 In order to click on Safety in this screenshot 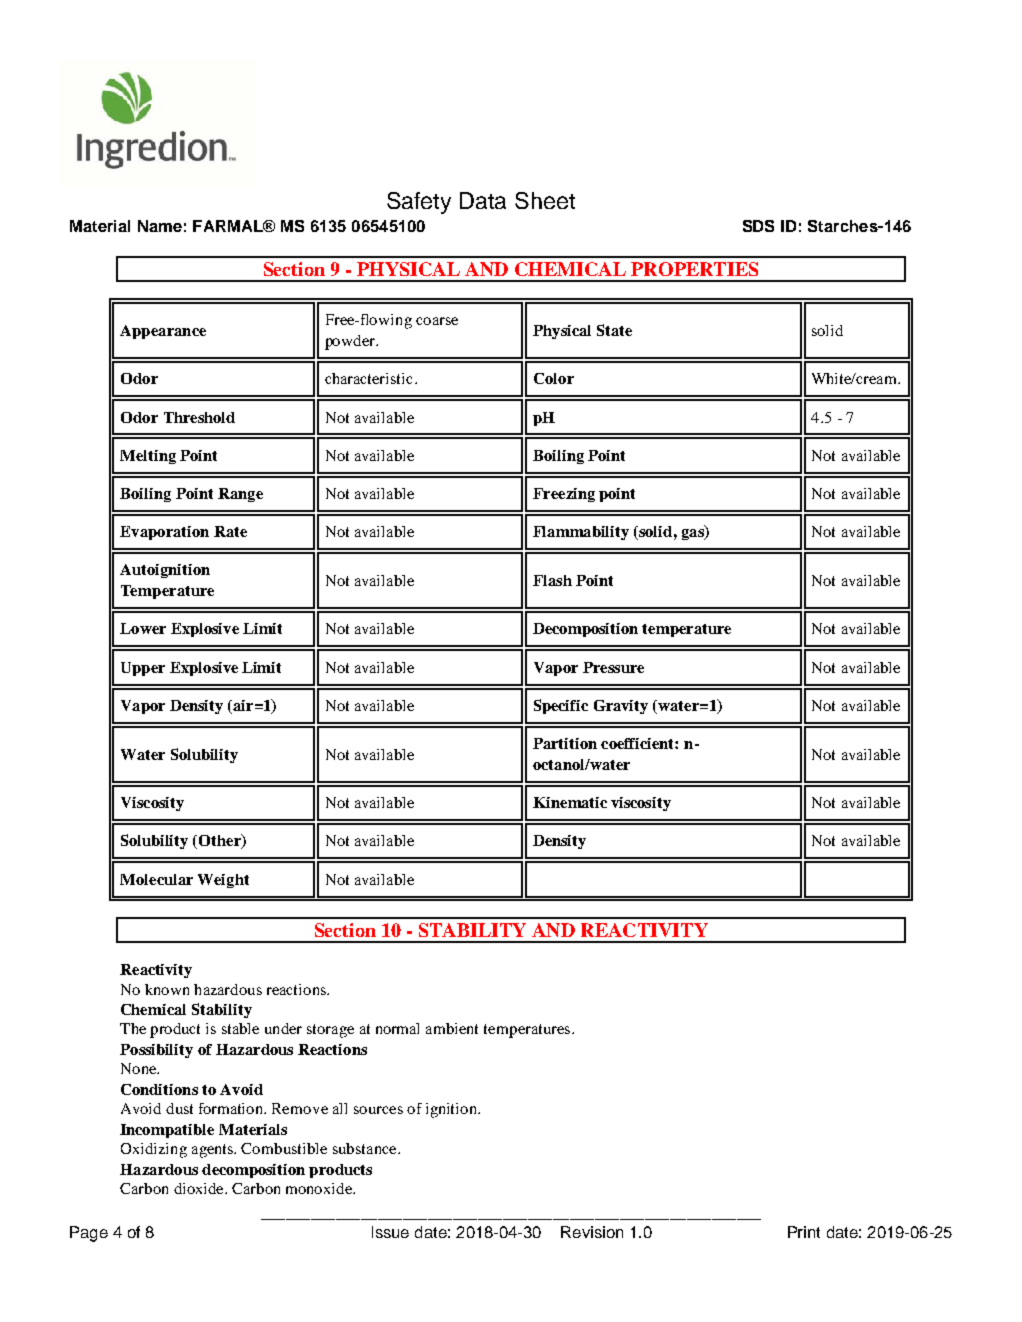, I will do `click(419, 203)`.
